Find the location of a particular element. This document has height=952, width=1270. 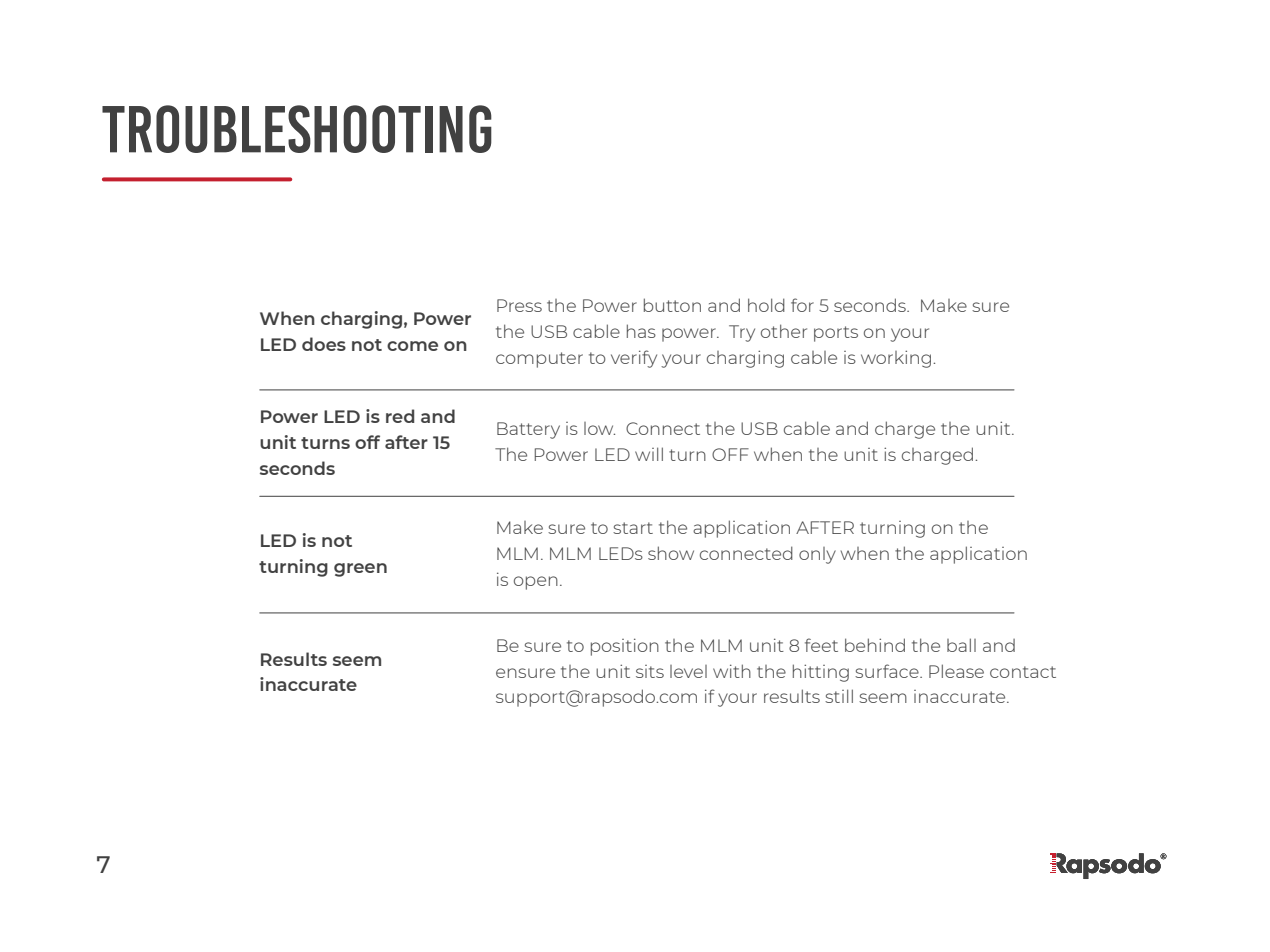

hold is located at coordinates (766, 305).
